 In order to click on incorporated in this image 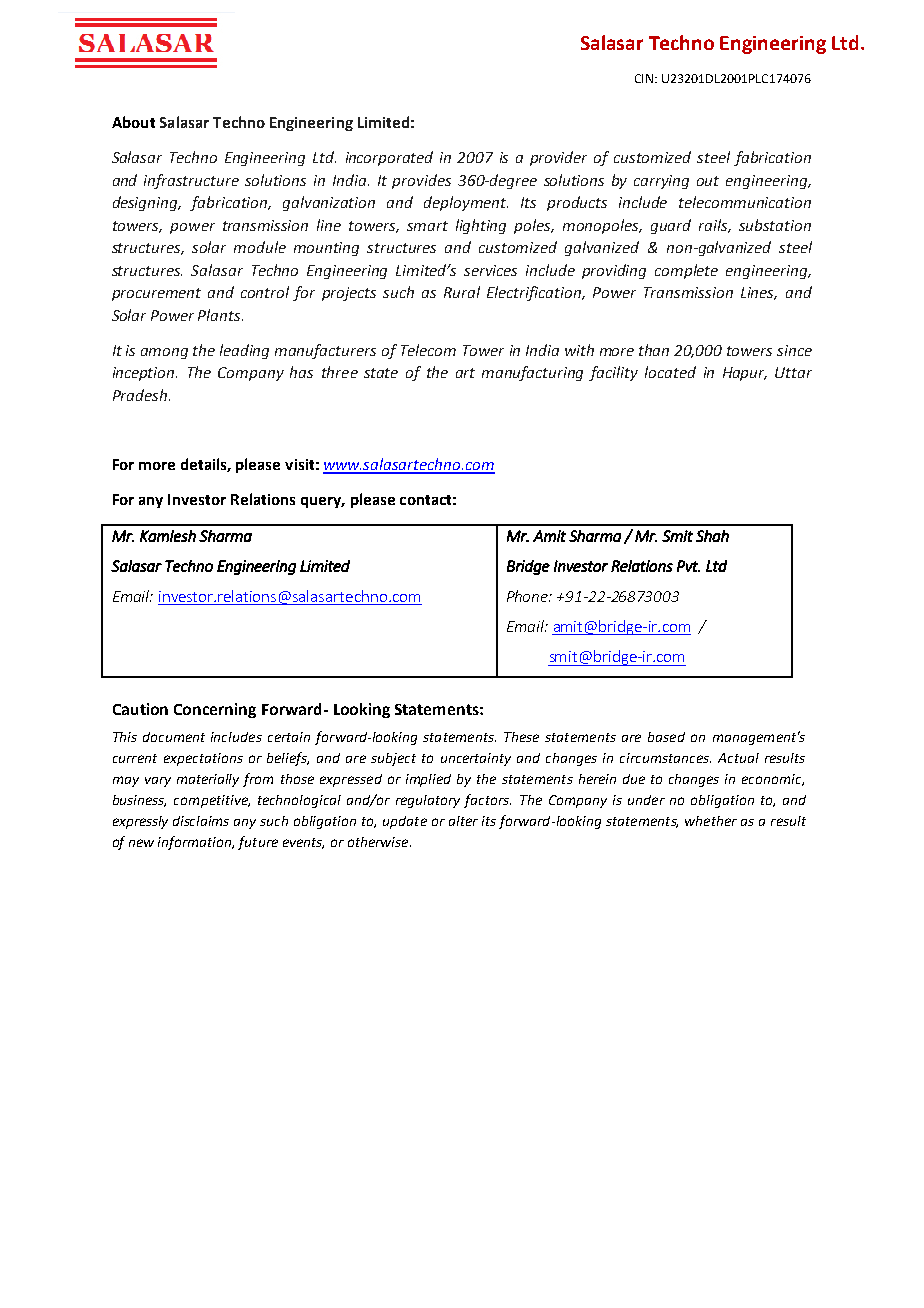, I will do `click(389, 158)`.
